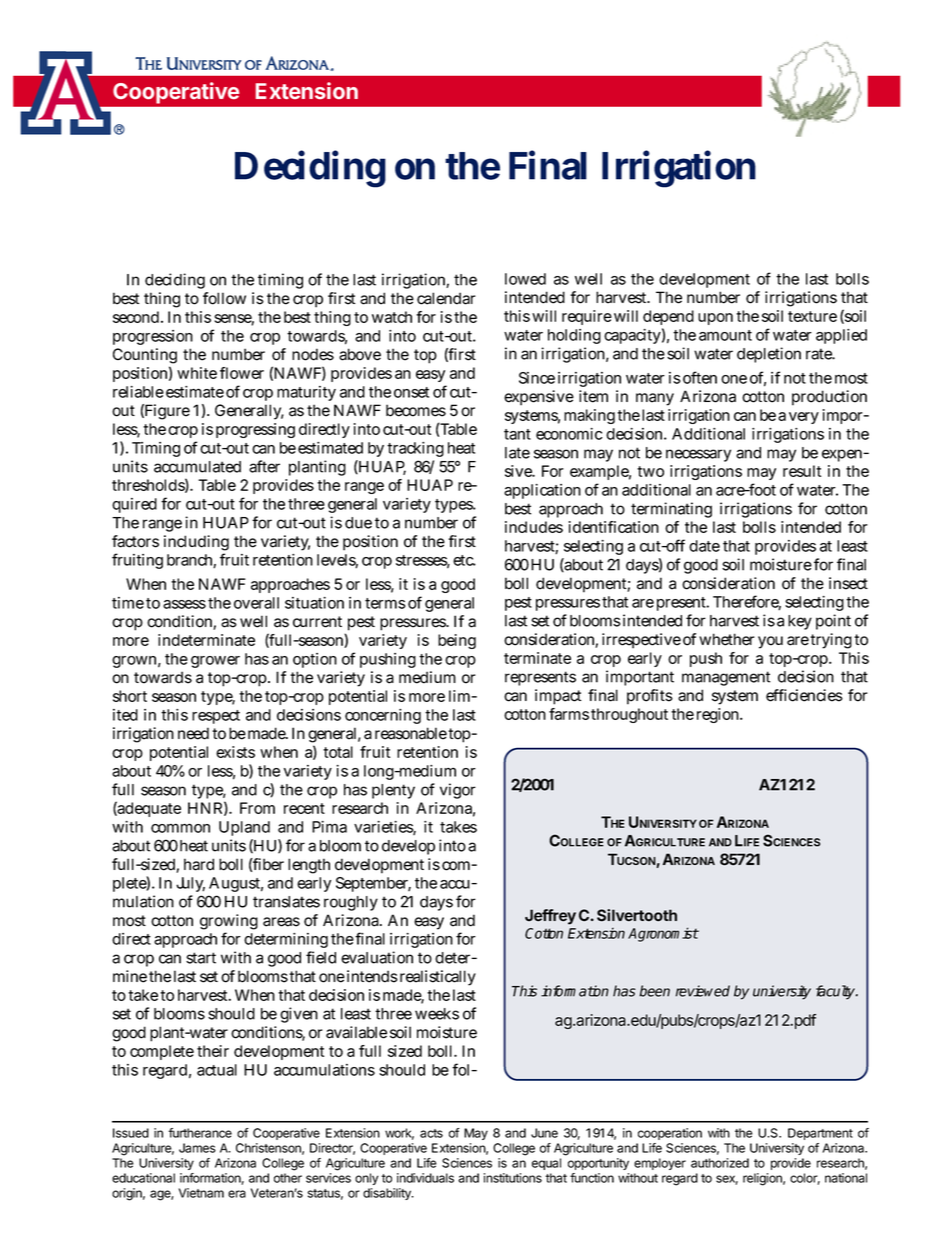  Describe the element at coordinates (574, 336) in the document. I see `holding` at that location.
